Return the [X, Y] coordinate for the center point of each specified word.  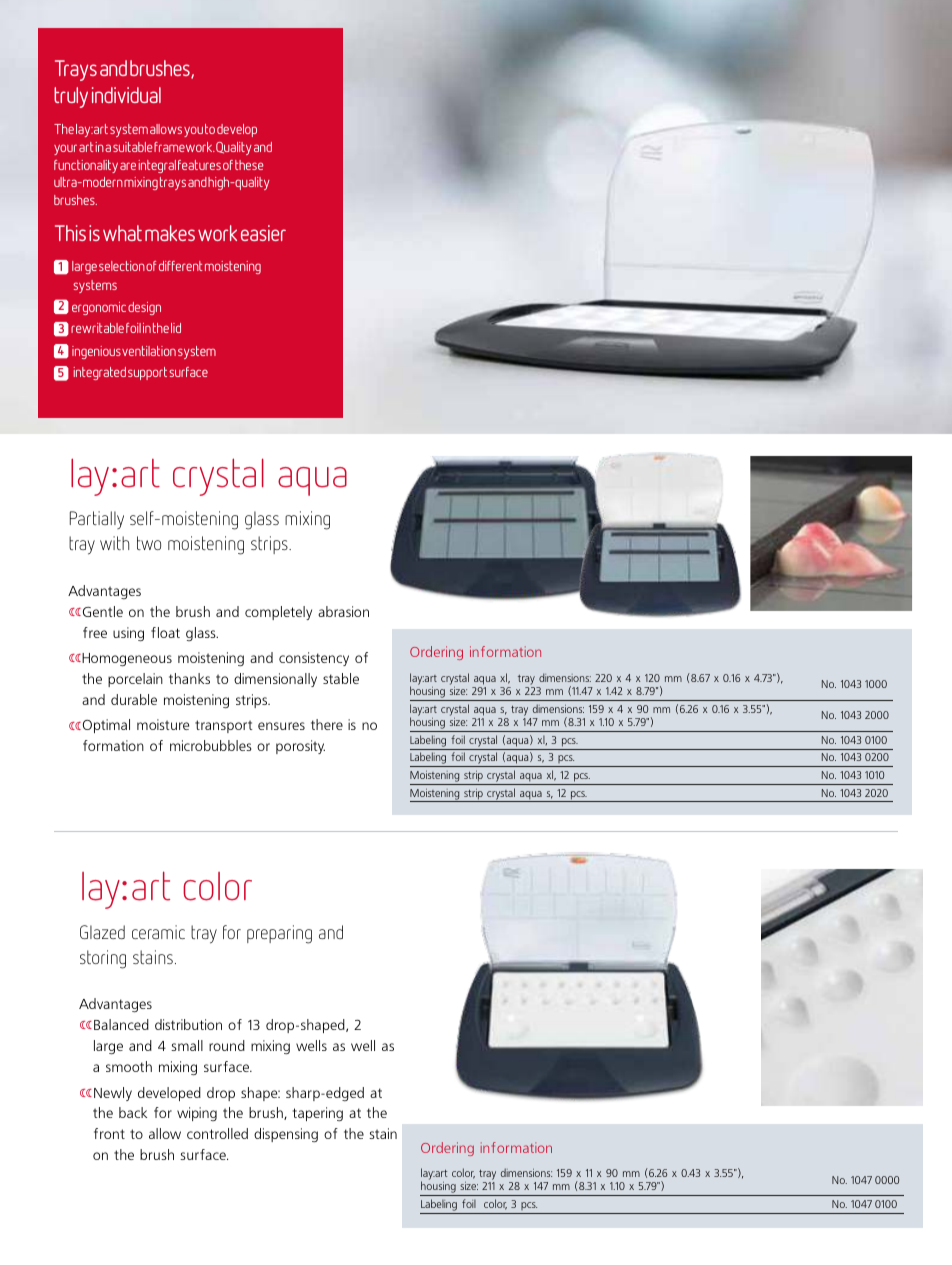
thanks [189, 678]
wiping [197, 1114]
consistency [314, 659]
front [109, 1133]
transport [223, 726]
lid [176, 328]
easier [263, 233]
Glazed [102, 932]
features [199, 165]
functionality [86, 166]
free [95, 632]
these [249, 165]
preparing [279, 934]
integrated [99, 373]
